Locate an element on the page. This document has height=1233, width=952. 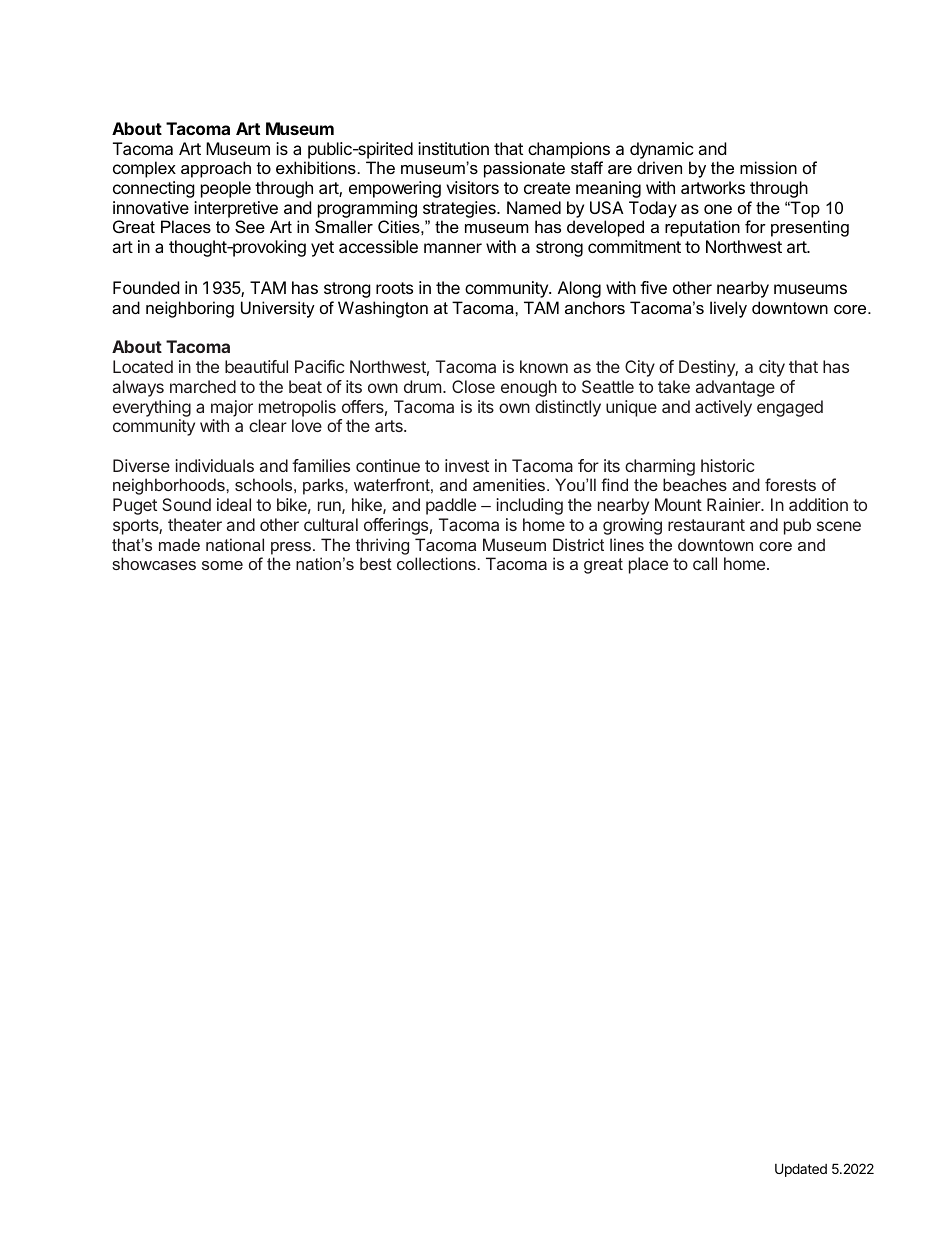
visitors is located at coordinates (472, 187).
